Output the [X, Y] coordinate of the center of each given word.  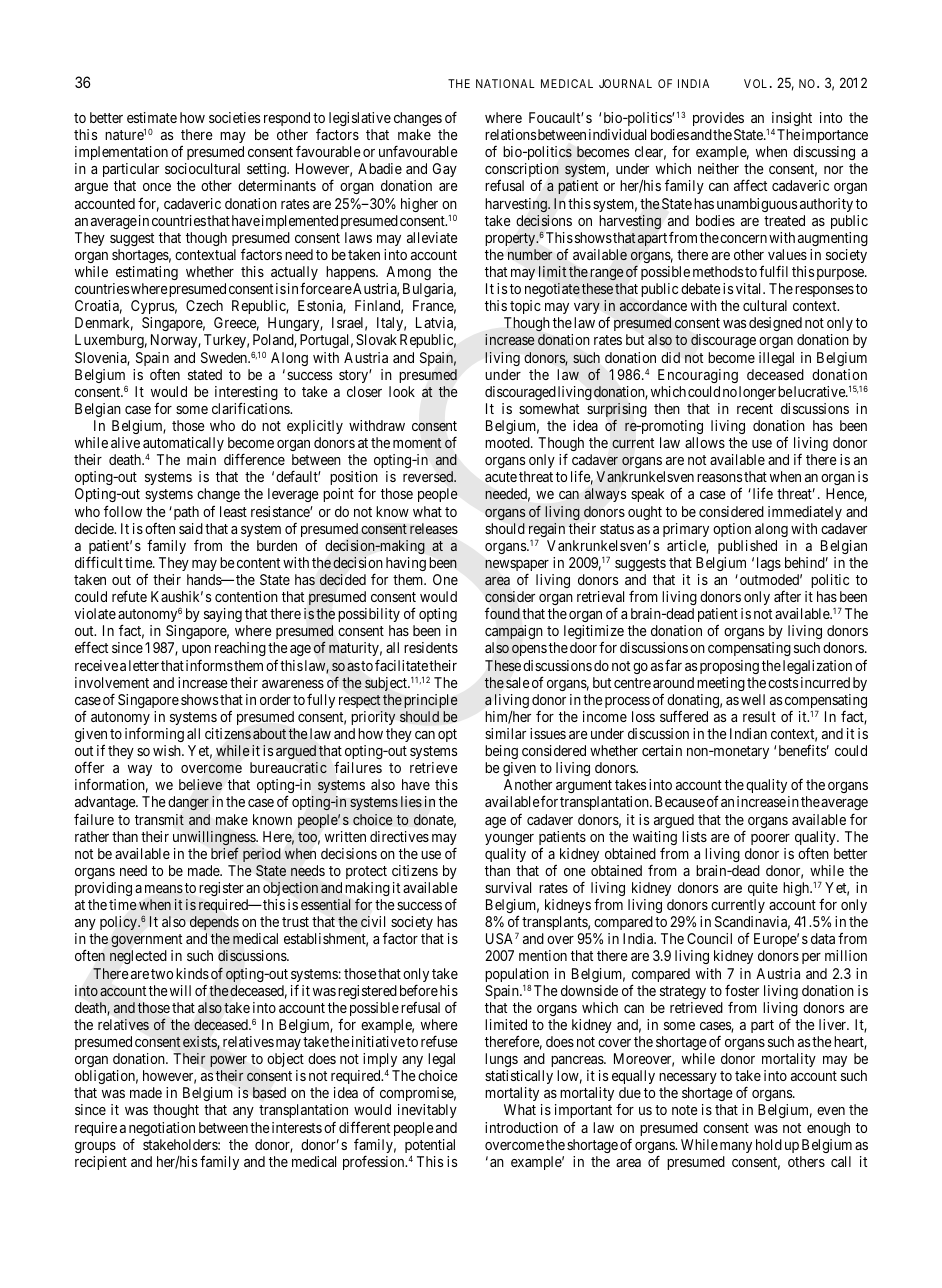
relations [510, 134]
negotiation [162, 1130]
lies [411, 801]
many [736, 1147]
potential [430, 1147]
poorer [770, 839]
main [201, 459]
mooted [508, 442]
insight [792, 119]
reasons [719, 478]
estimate [152, 117]
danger [189, 803]
